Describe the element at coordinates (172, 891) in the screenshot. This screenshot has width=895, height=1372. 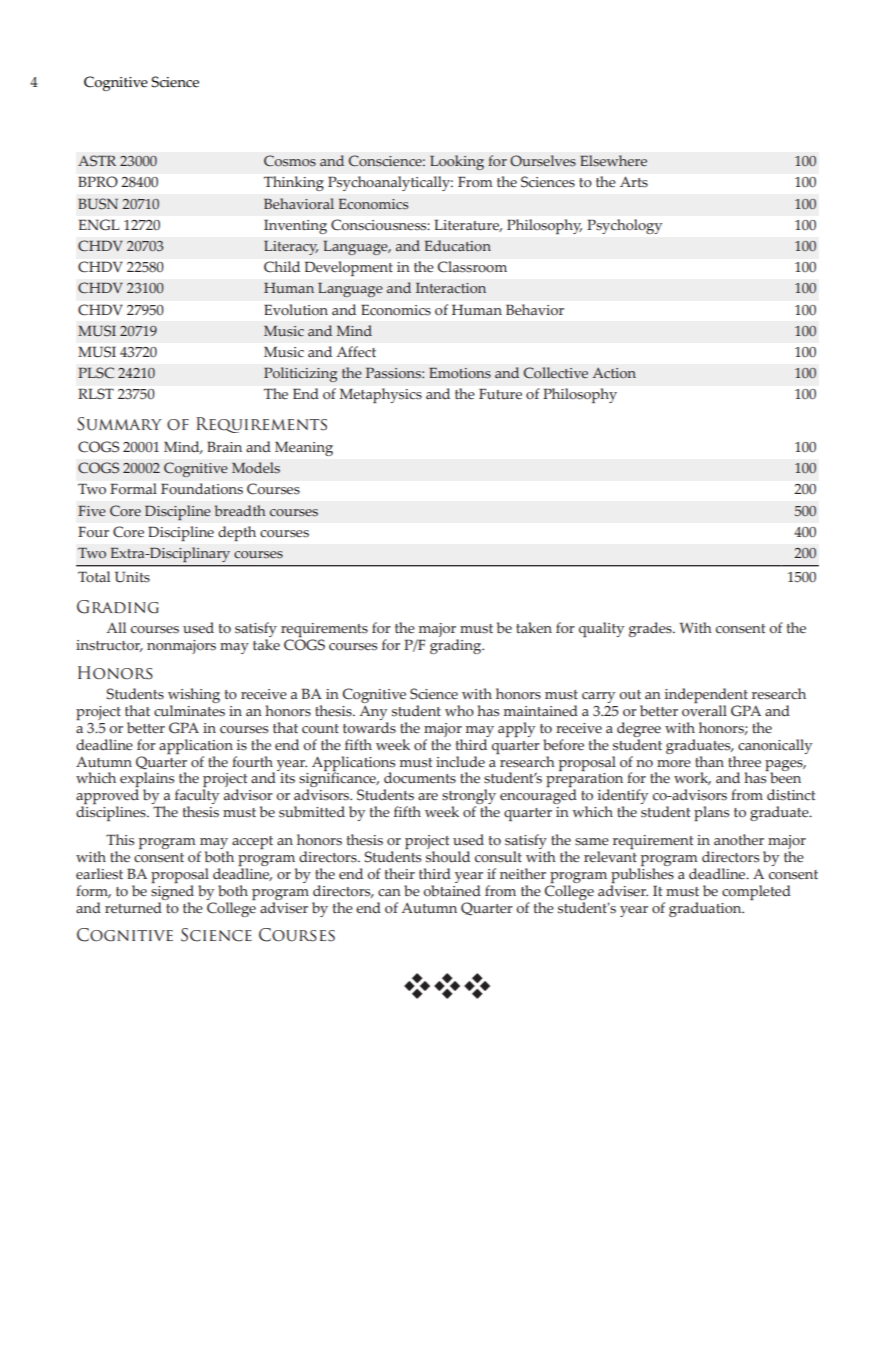
I see `signed` at that location.
